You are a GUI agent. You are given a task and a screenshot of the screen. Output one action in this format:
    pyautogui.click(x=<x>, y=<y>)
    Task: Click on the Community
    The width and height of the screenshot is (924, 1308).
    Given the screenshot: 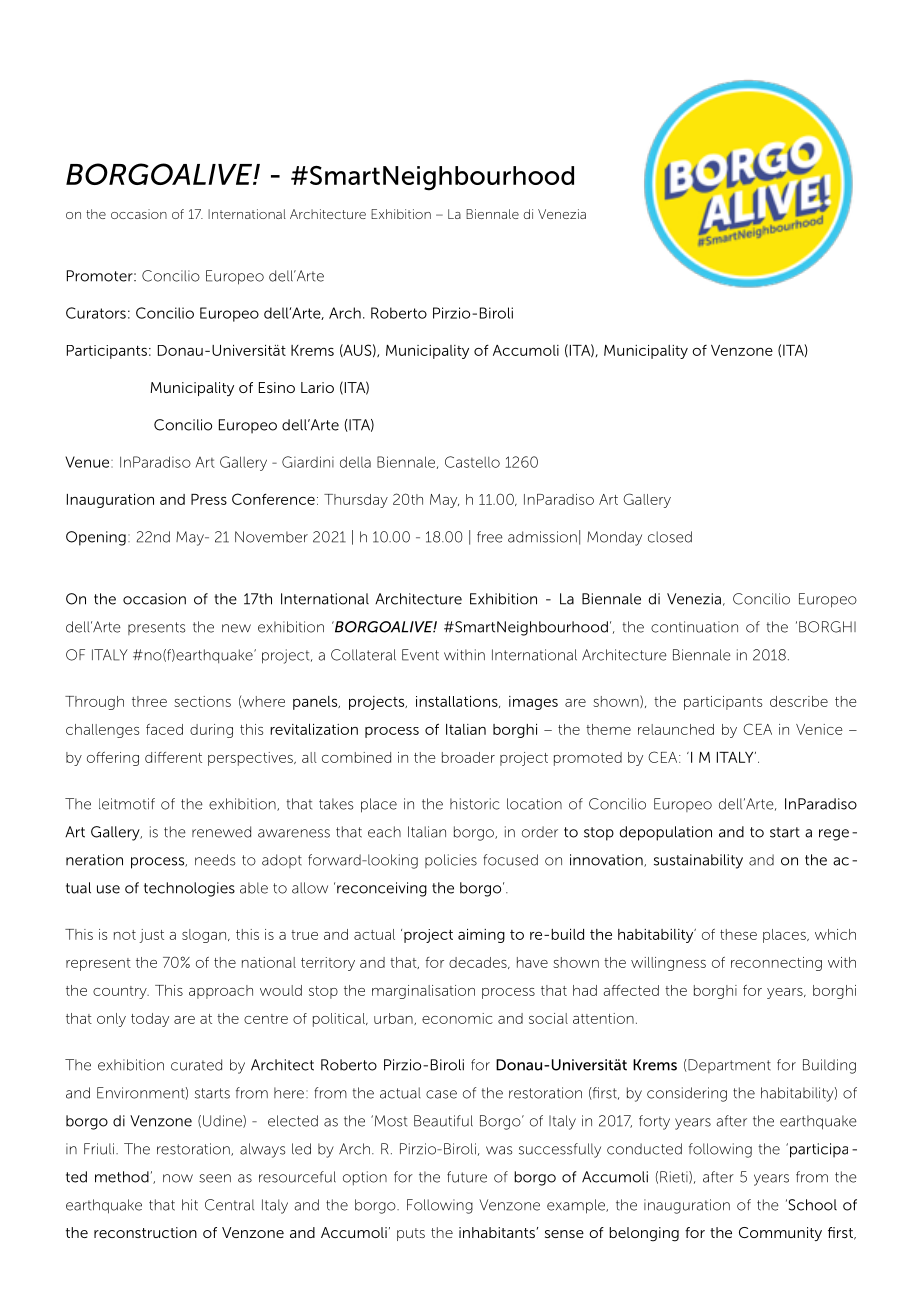 What is the action you would take?
    pyautogui.click(x=780, y=1234)
